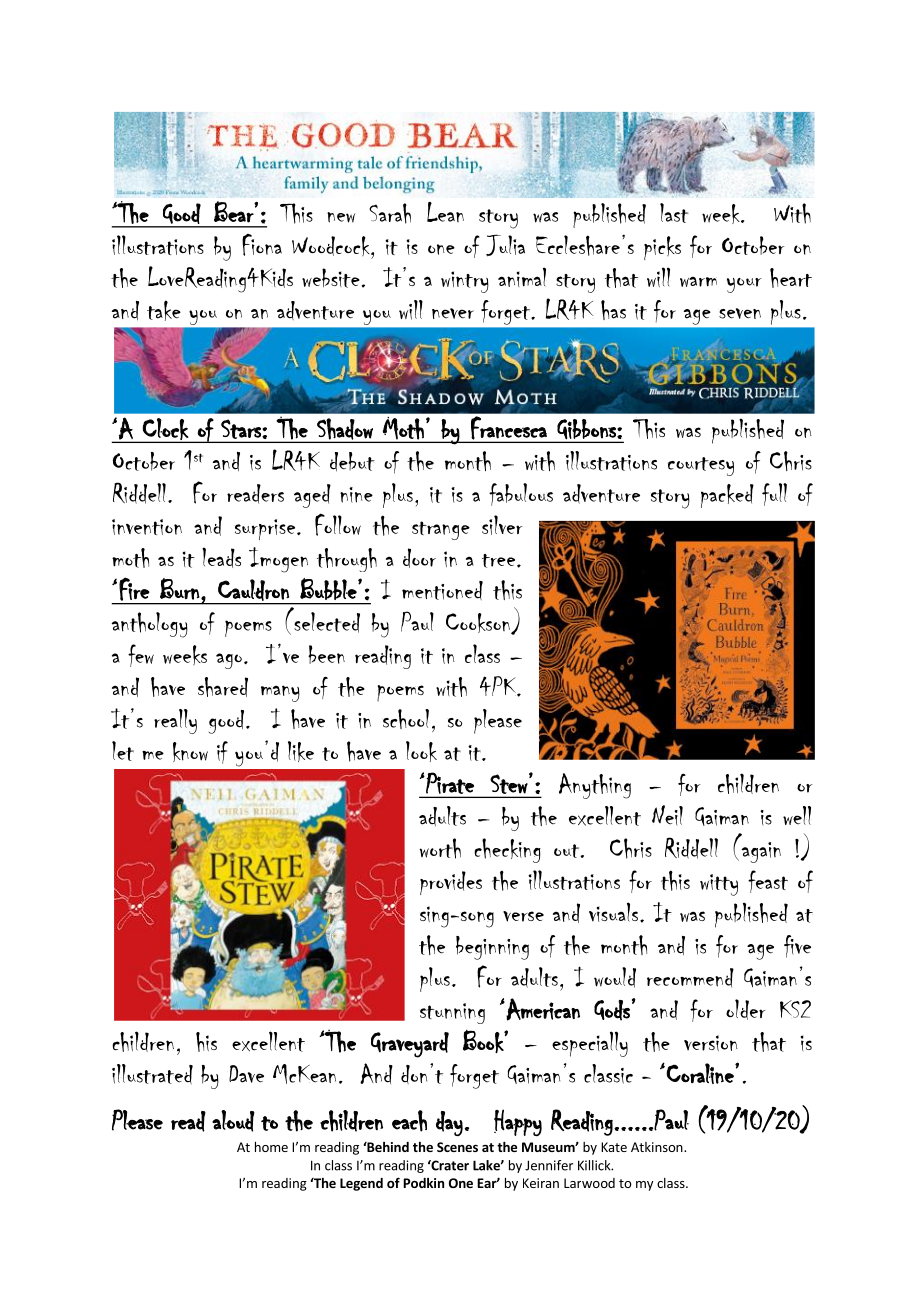 The height and width of the document is (1308, 924). Describe the element at coordinates (457, 1147) in the document. I see `Scenes` at that location.
